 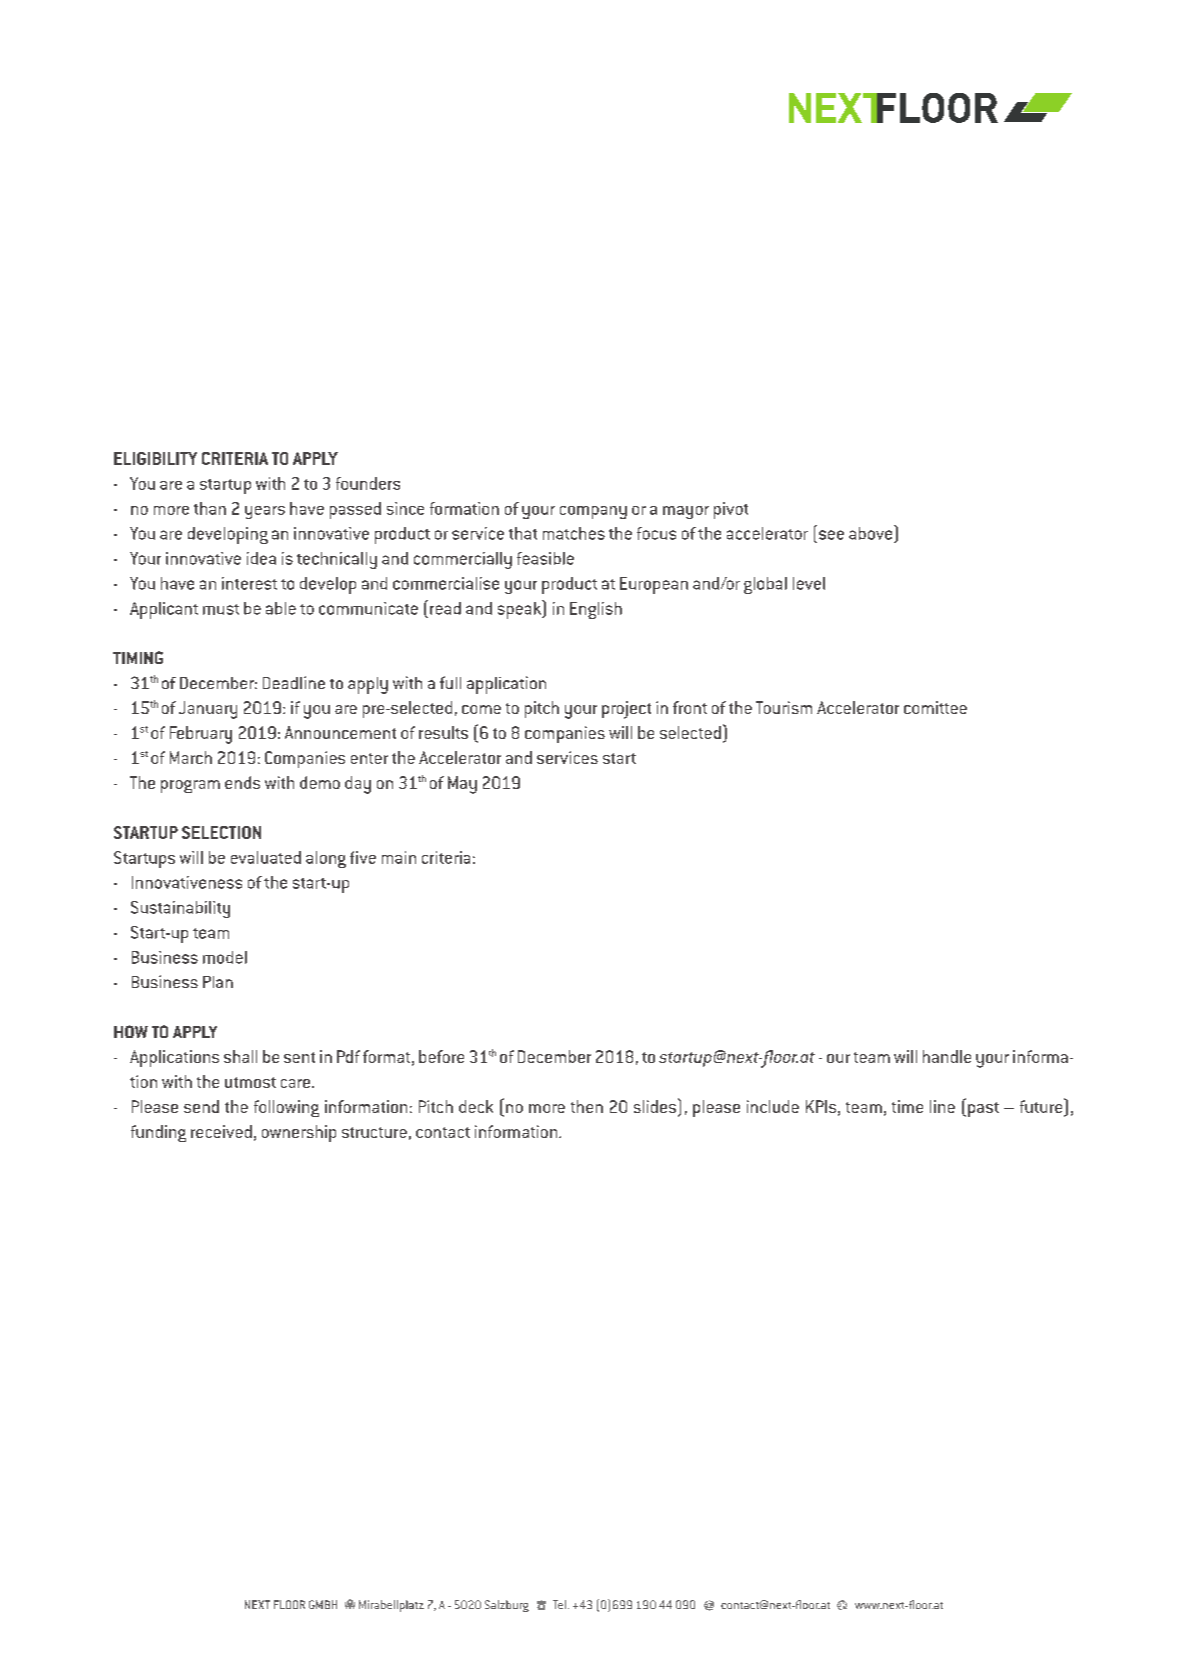 I want to click on time, so click(x=907, y=1106).
